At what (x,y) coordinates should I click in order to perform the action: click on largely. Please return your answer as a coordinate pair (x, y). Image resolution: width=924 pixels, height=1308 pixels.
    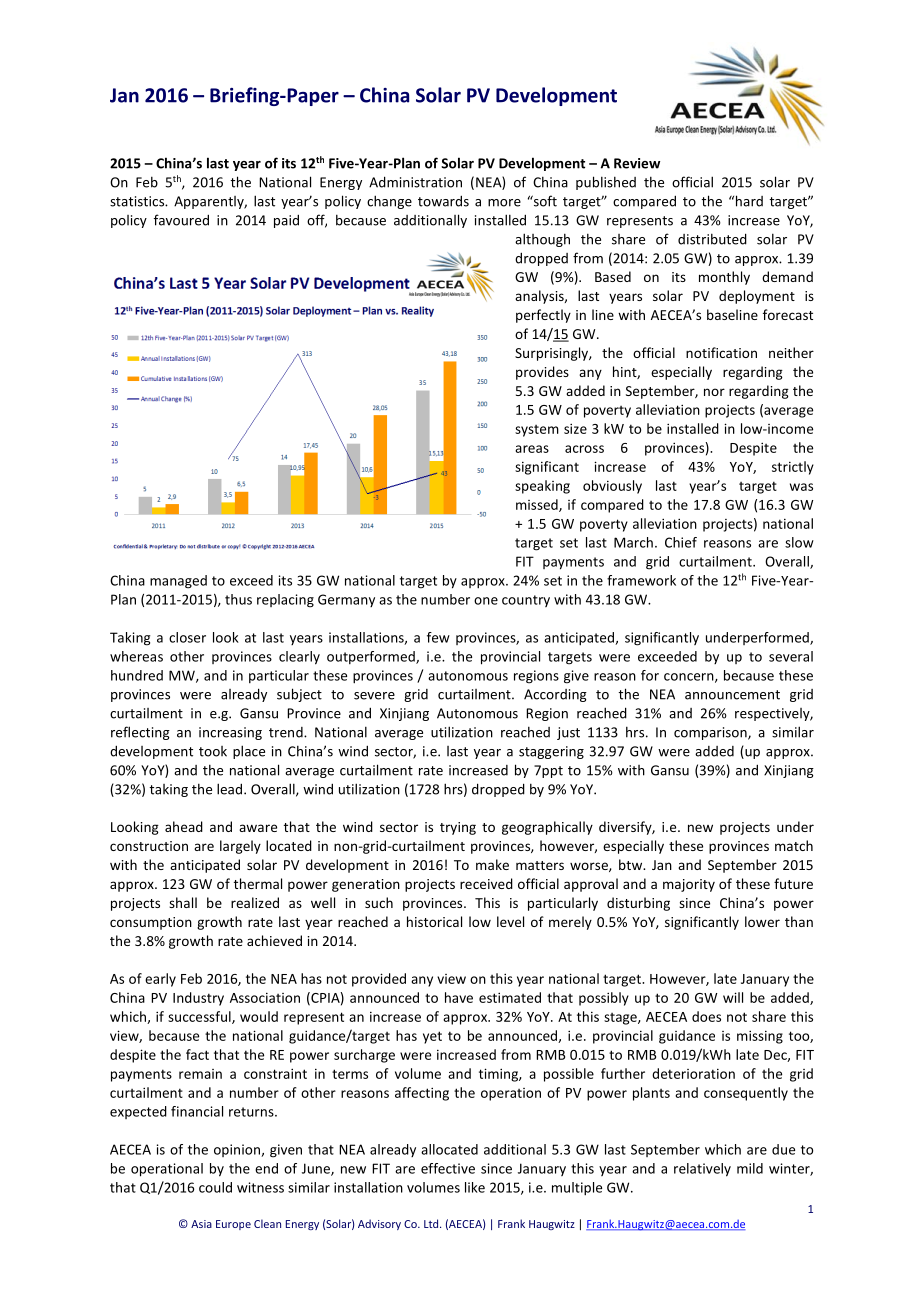
    Looking at the image, I should click on (240, 847).
